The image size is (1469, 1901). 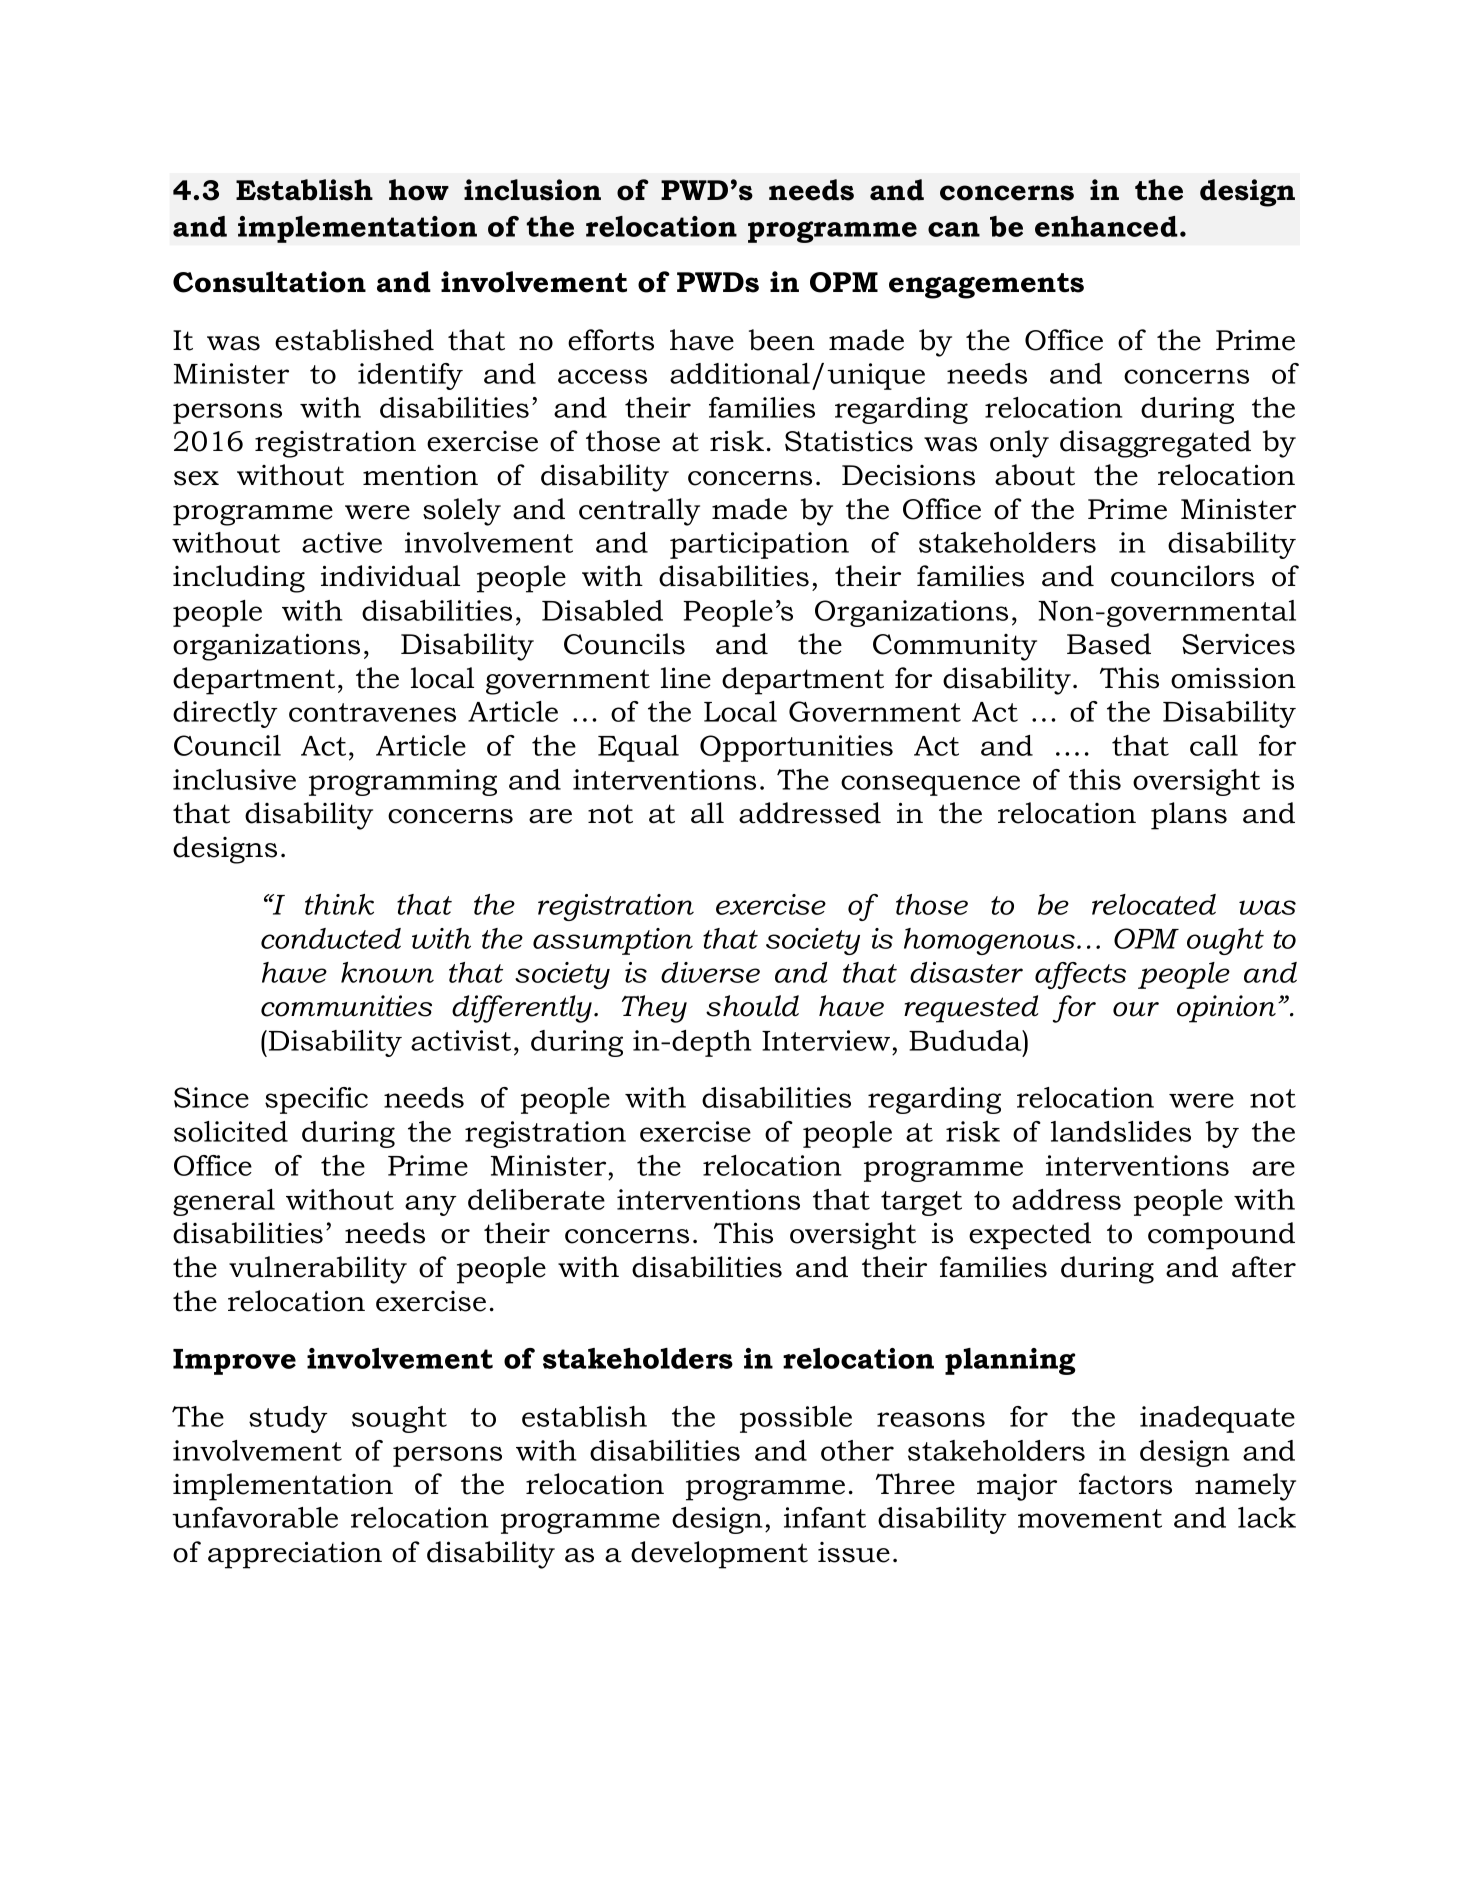 What do you see at coordinates (255, 1517) in the image?
I see `unfavorable` at bounding box center [255, 1517].
